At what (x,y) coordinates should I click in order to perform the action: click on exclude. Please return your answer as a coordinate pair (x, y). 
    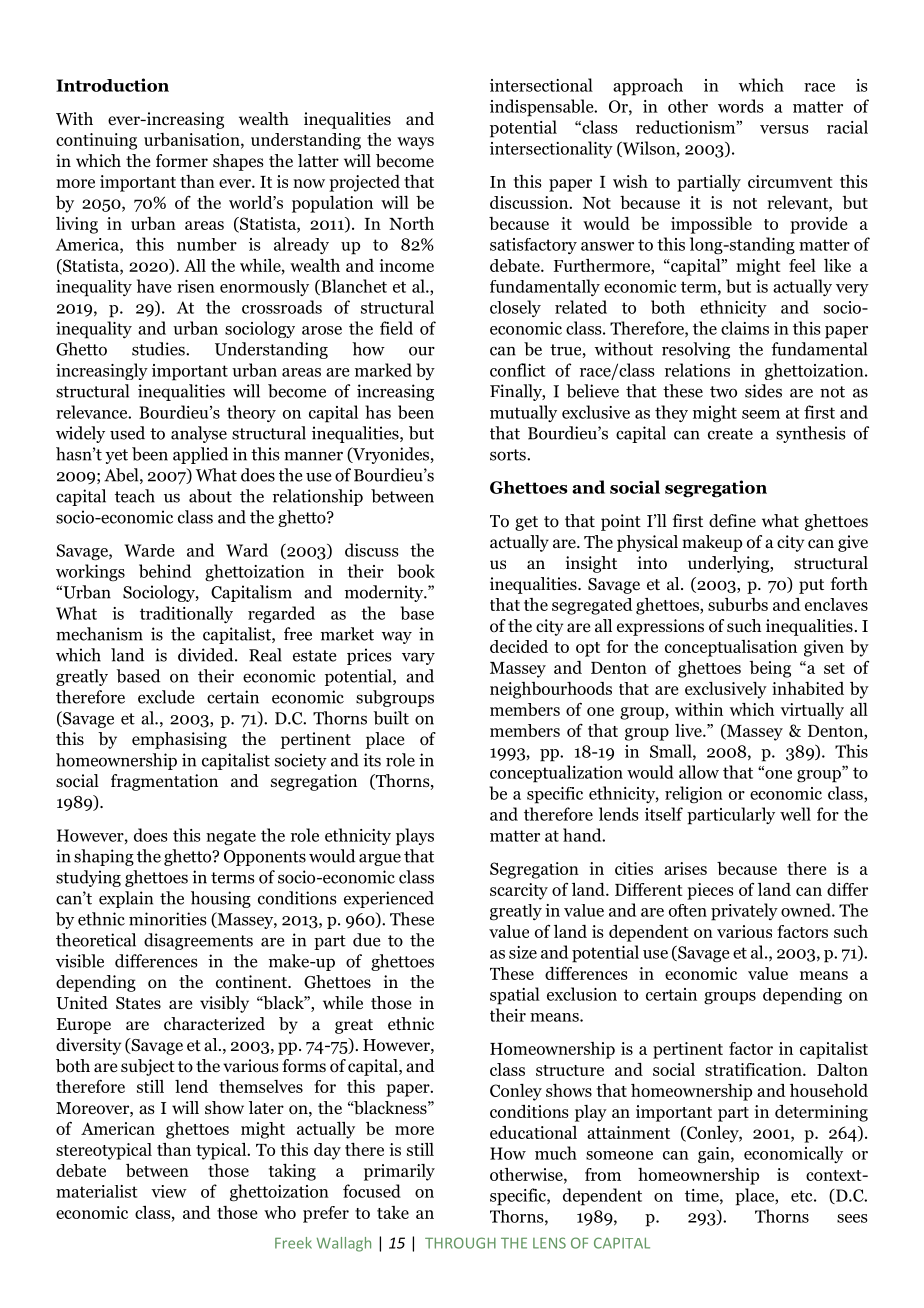
    Looking at the image, I should click on (166, 697).
